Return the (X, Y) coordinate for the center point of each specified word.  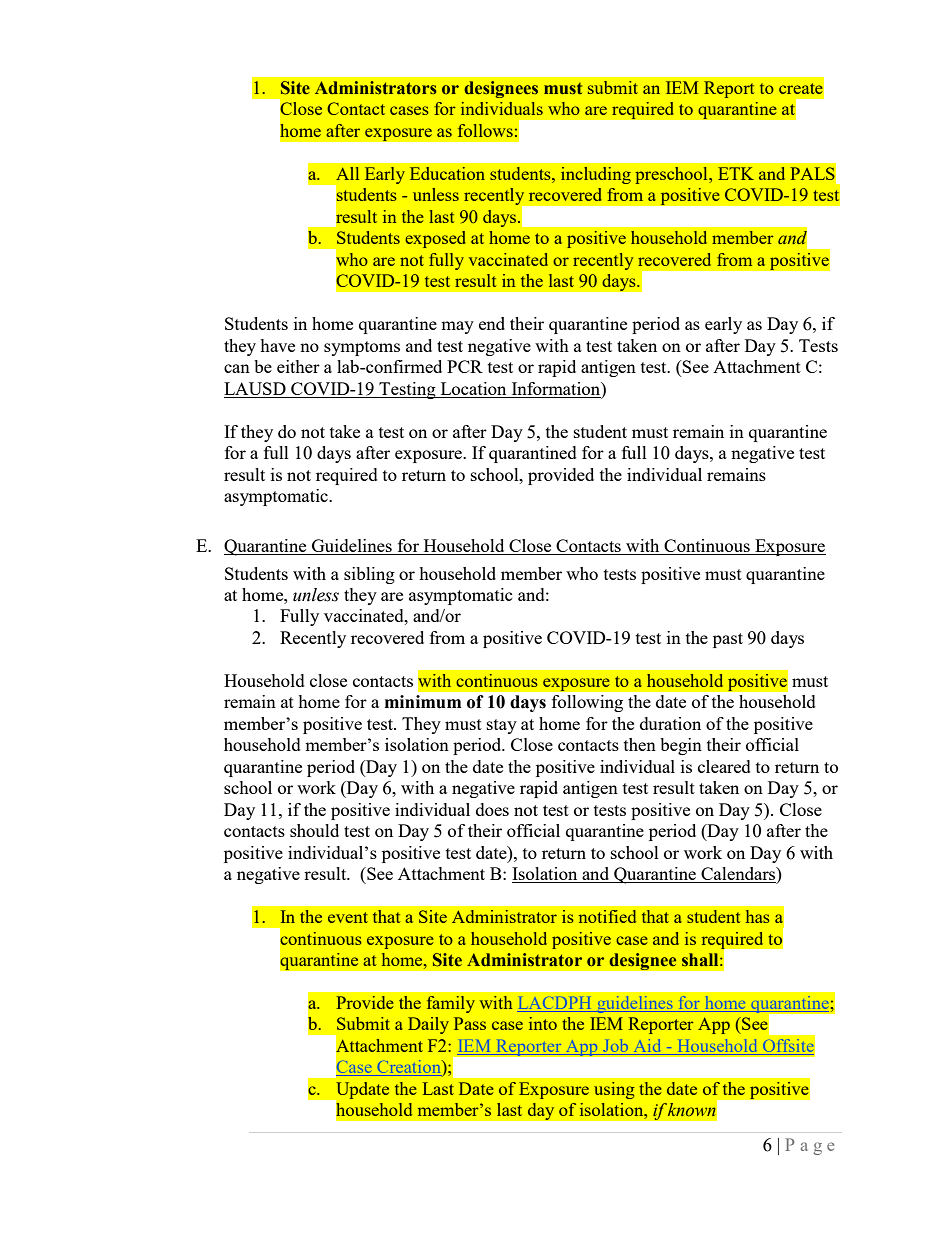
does (492, 809)
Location (473, 388)
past (728, 640)
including (596, 175)
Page (809, 1146)
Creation (409, 1068)
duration (670, 723)
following (587, 703)
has (758, 916)
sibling (369, 575)
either (298, 366)
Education (447, 173)
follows (485, 130)
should (314, 830)
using (614, 1090)
